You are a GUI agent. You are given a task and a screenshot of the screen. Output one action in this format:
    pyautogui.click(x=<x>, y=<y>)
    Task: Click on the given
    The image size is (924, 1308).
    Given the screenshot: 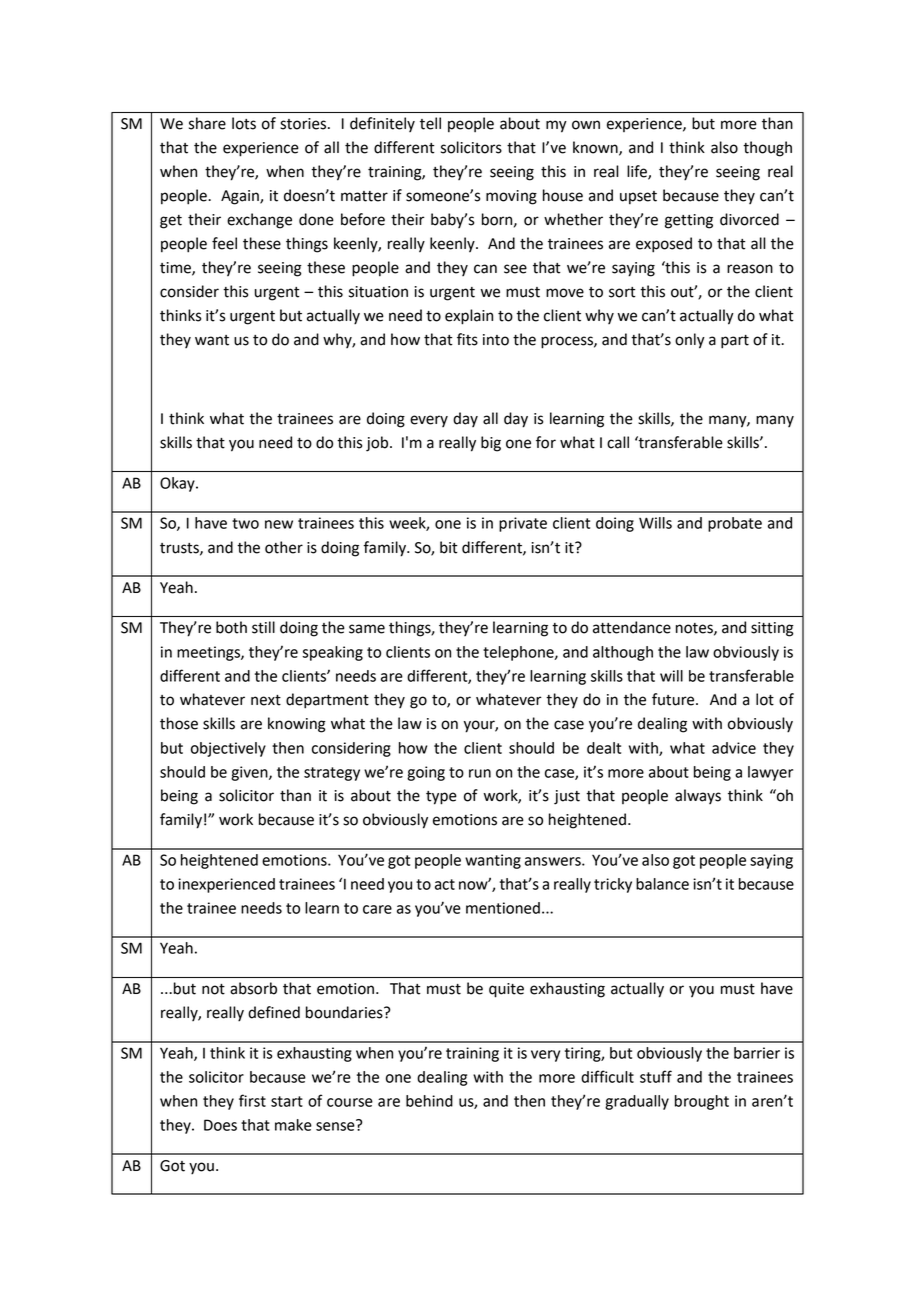 What is the action you would take?
    pyautogui.click(x=250, y=773)
